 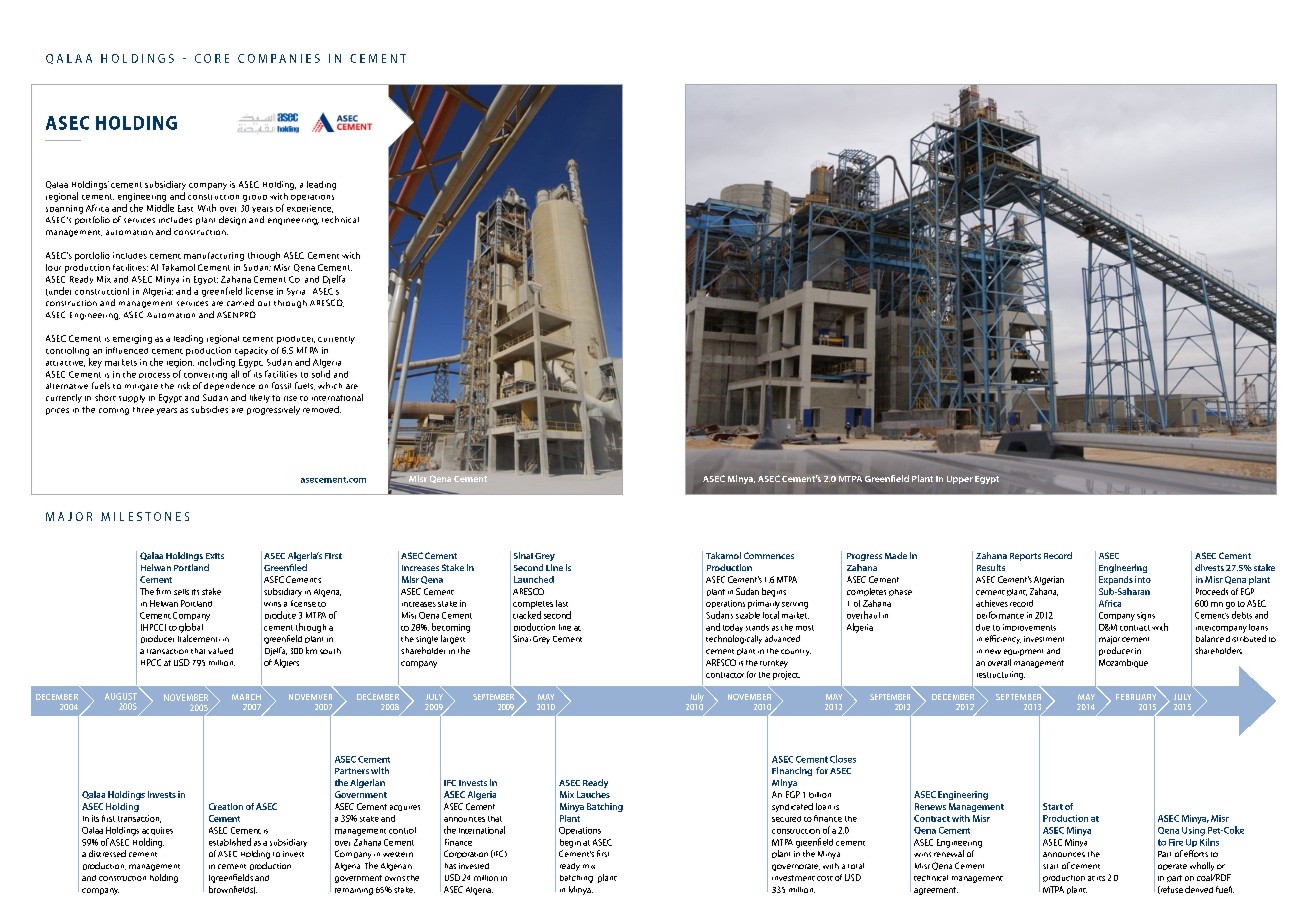 What do you see at coordinates (232, 220) in the screenshot?
I see `design` at bounding box center [232, 220].
